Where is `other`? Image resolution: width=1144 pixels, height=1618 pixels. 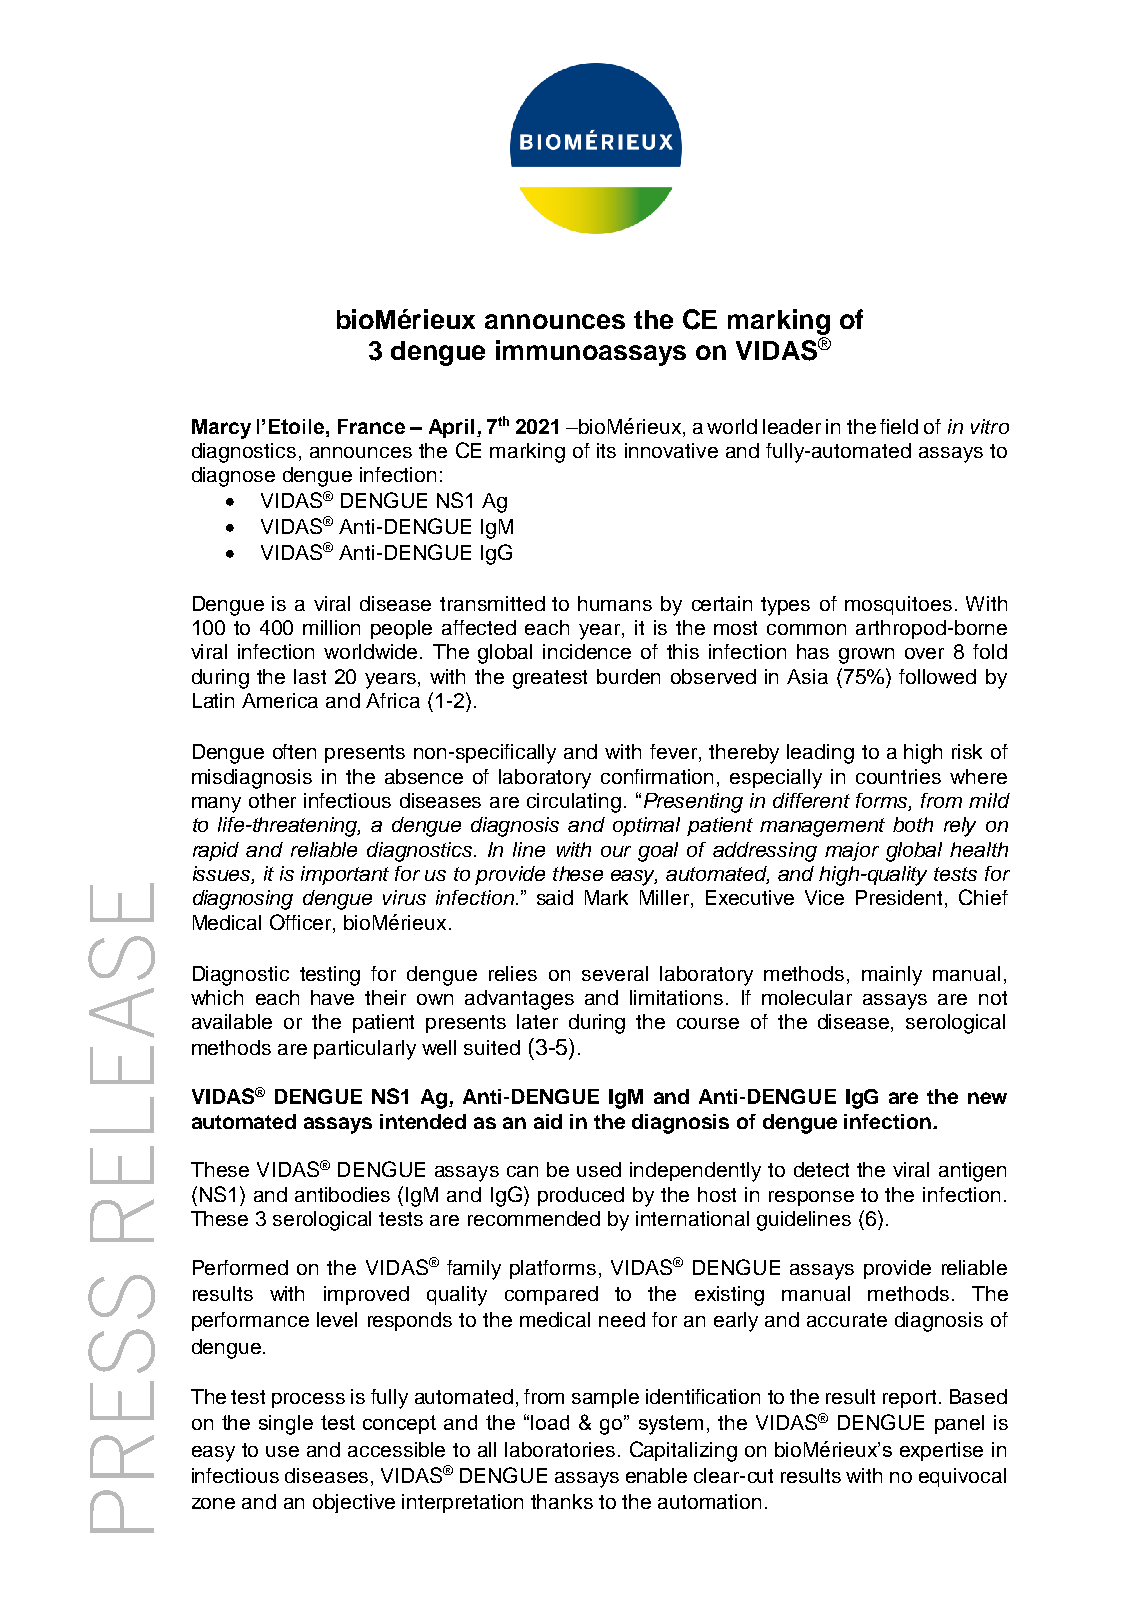 other is located at coordinates (272, 800).
